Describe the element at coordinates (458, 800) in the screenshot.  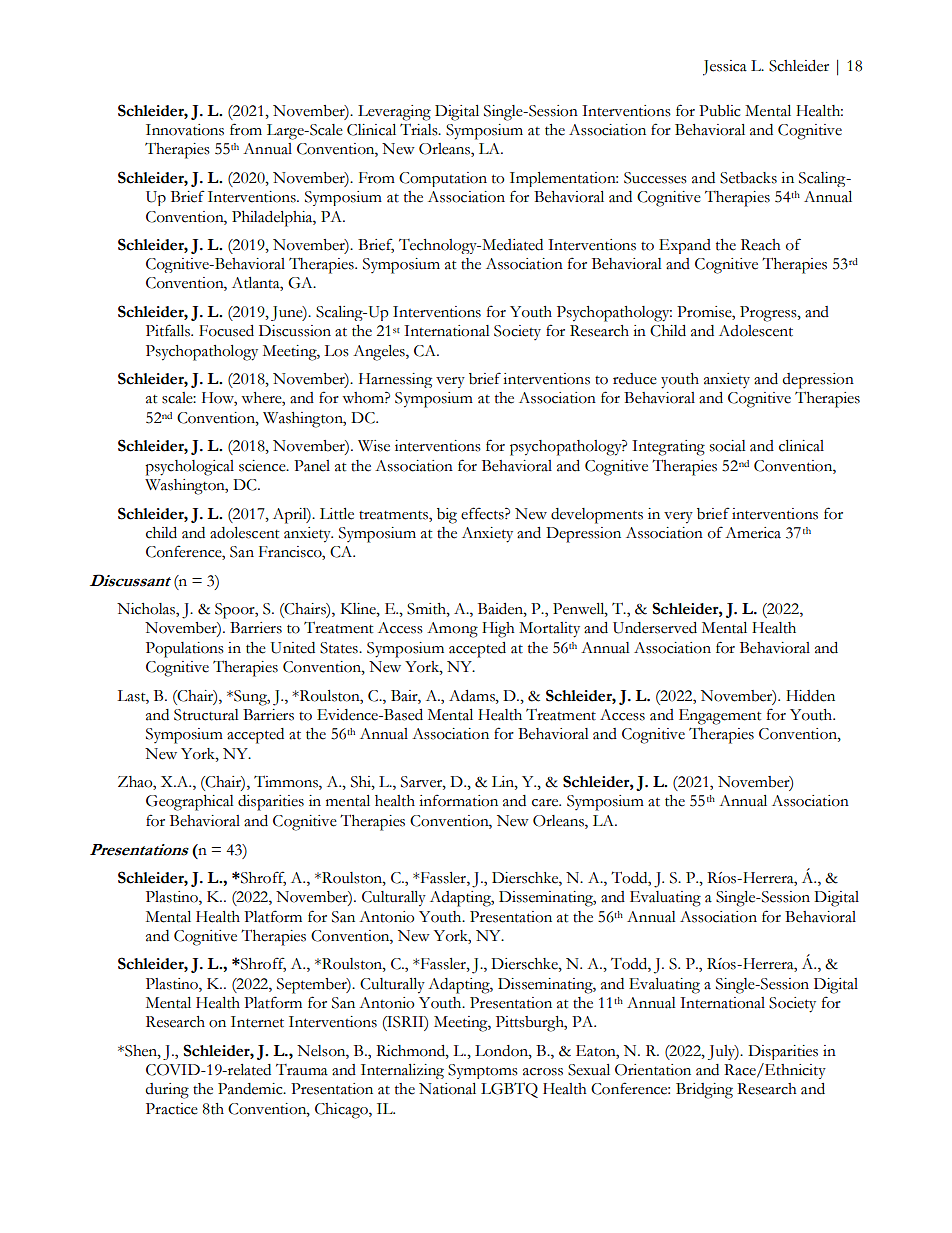
I see `information` at that location.
